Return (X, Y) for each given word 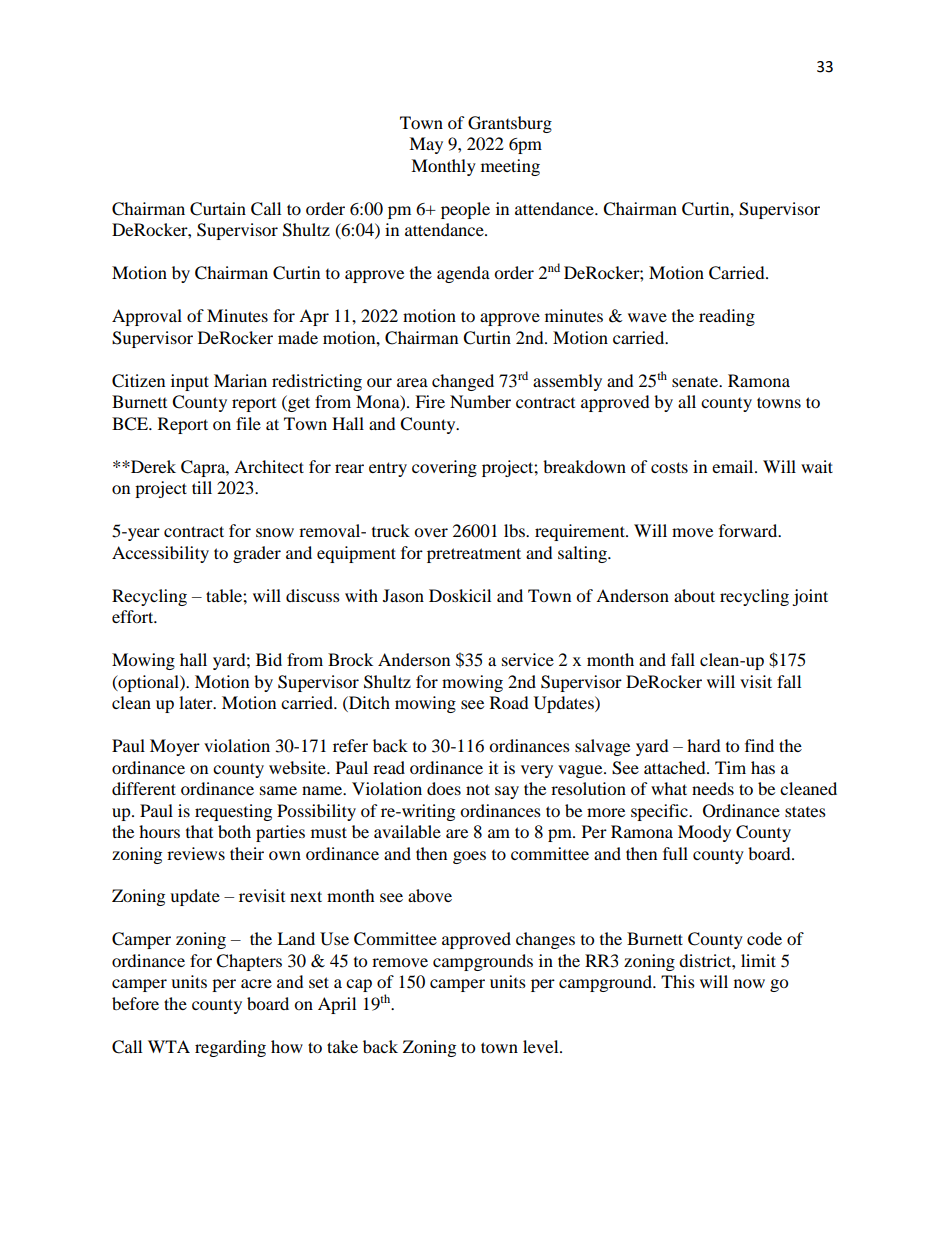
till (202, 487)
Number (480, 401)
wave (647, 317)
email (734, 466)
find (759, 745)
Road (509, 702)
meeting (510, 167)
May (426, 145)
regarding (230, 1048)
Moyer (175, 747)
